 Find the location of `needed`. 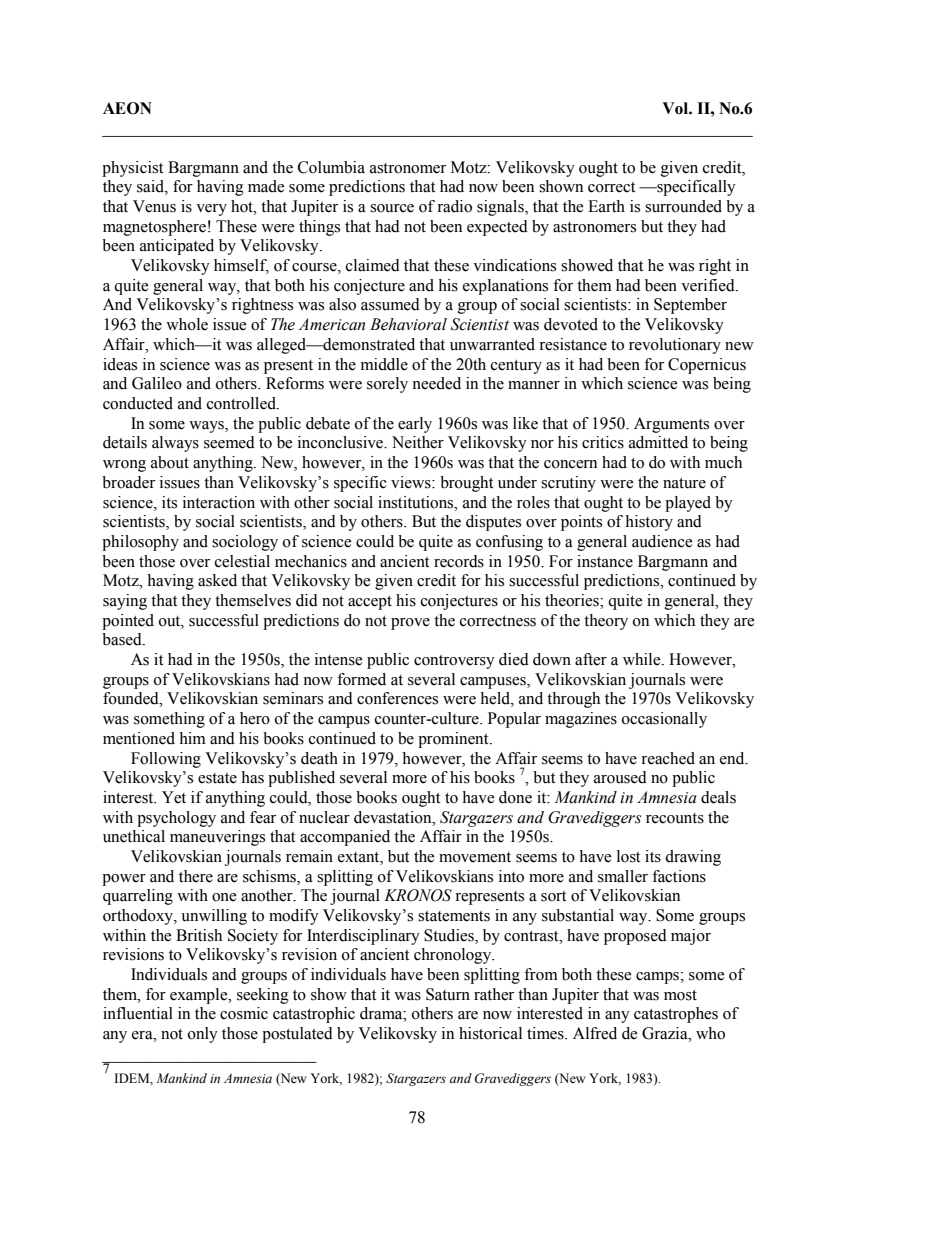

needed is located at coordinates (436, 383).
